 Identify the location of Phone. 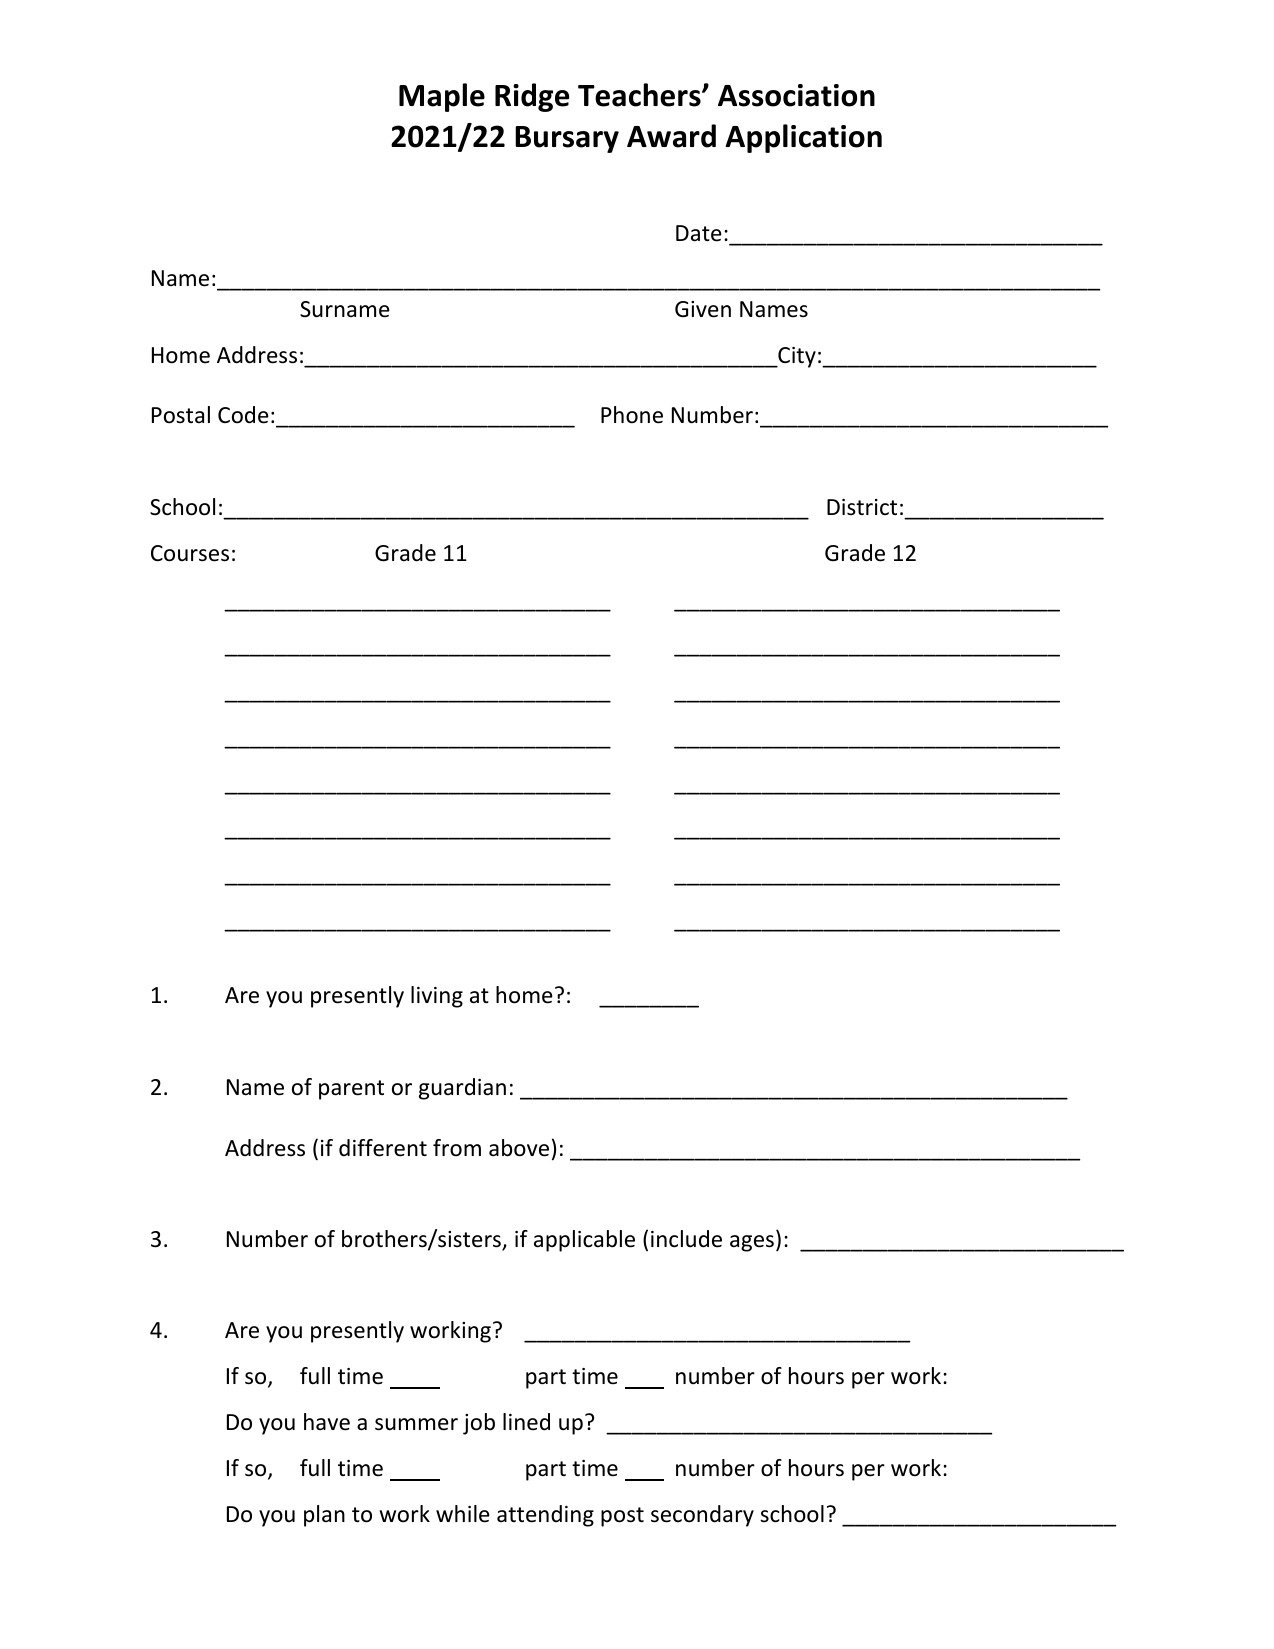
(632, 415).
